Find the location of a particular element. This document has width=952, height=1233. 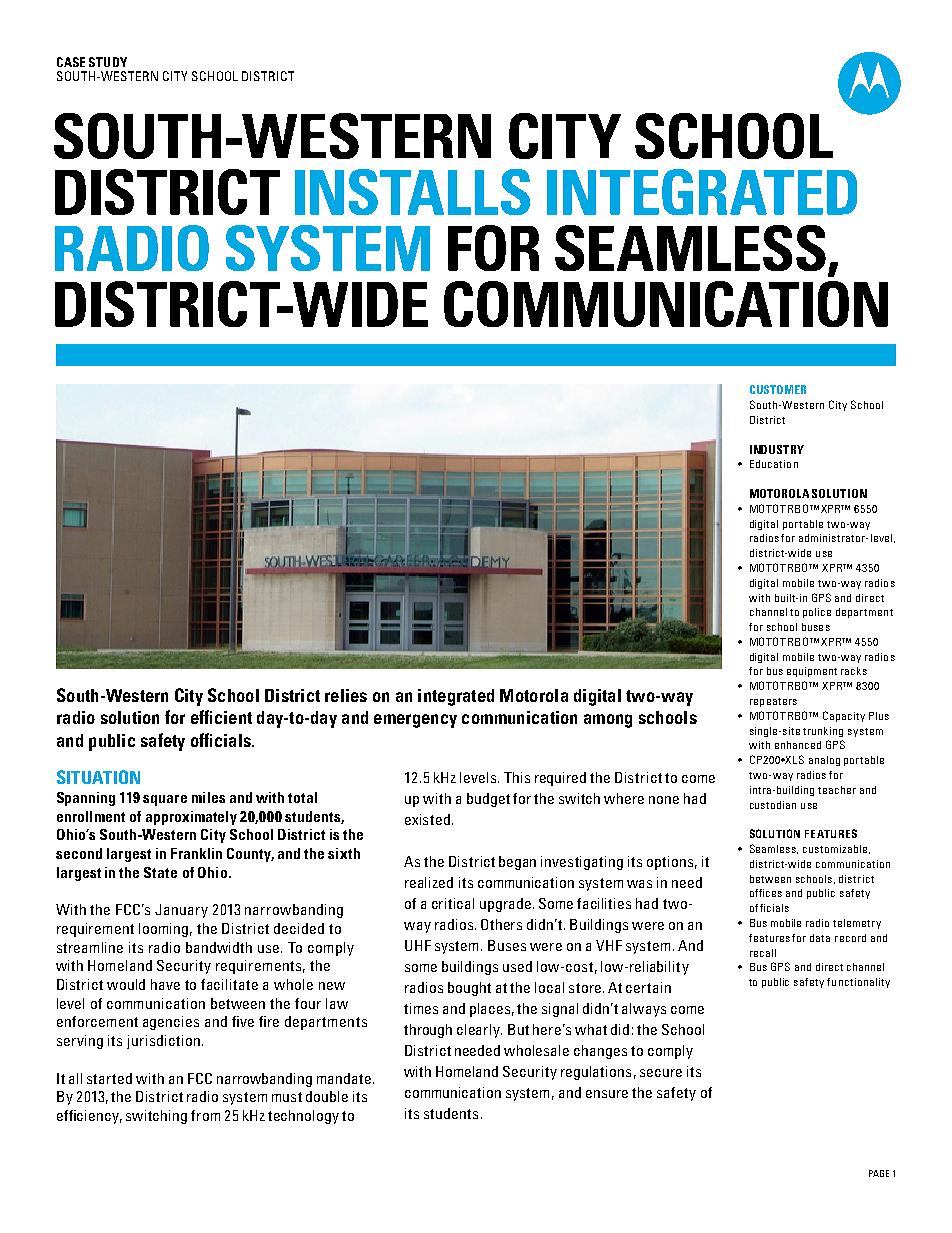

ensure is located at coordinates (607, 1094).
